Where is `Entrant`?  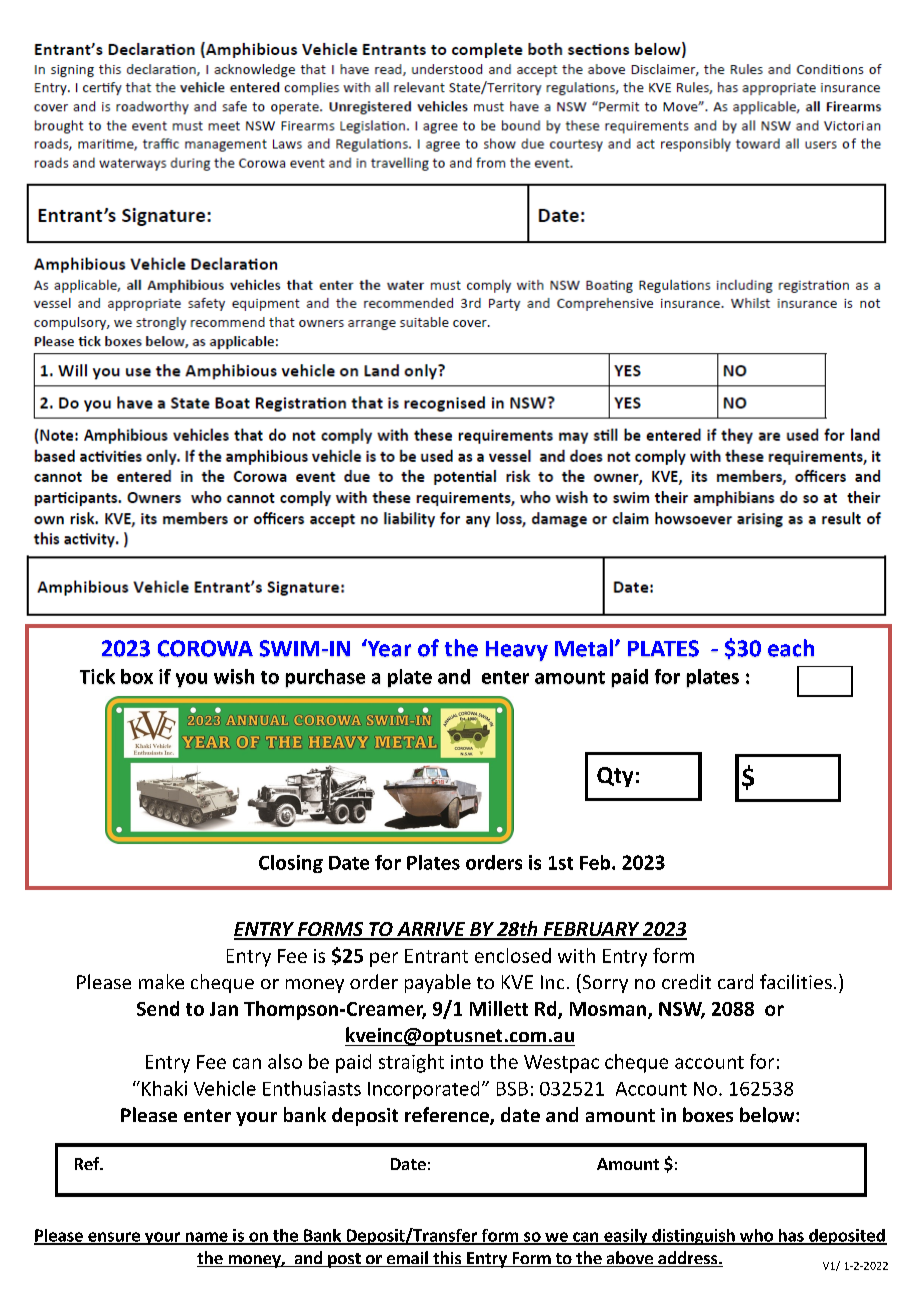 Entrant is located at coordinates (436, 956).
